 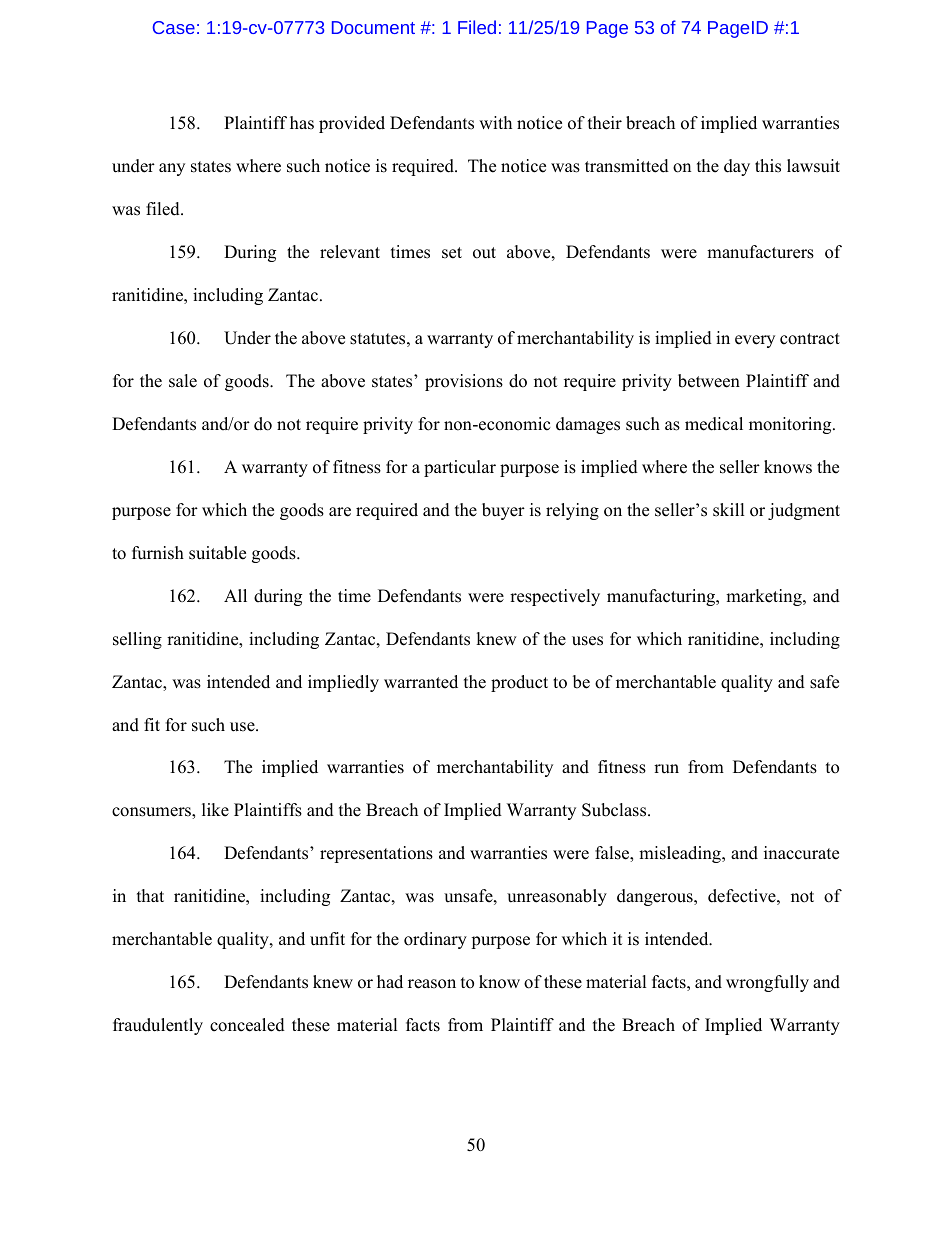 What do you see at coordinates (247, 1025) in the image?
I see `concealed` at bounding box center [247, 1025].
